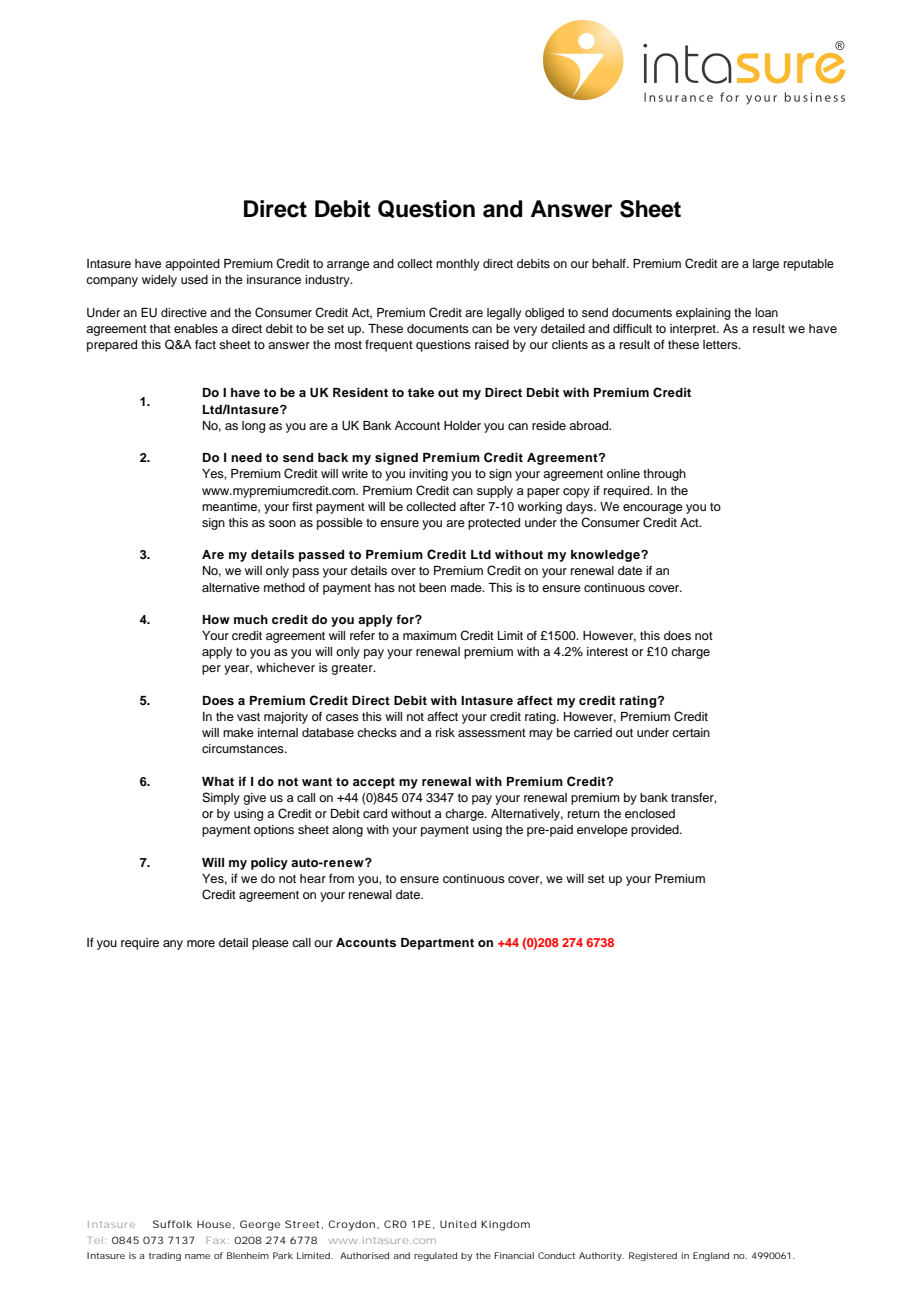 This image has height=1308, width=924. I want to click on made, so click(467, 587).
